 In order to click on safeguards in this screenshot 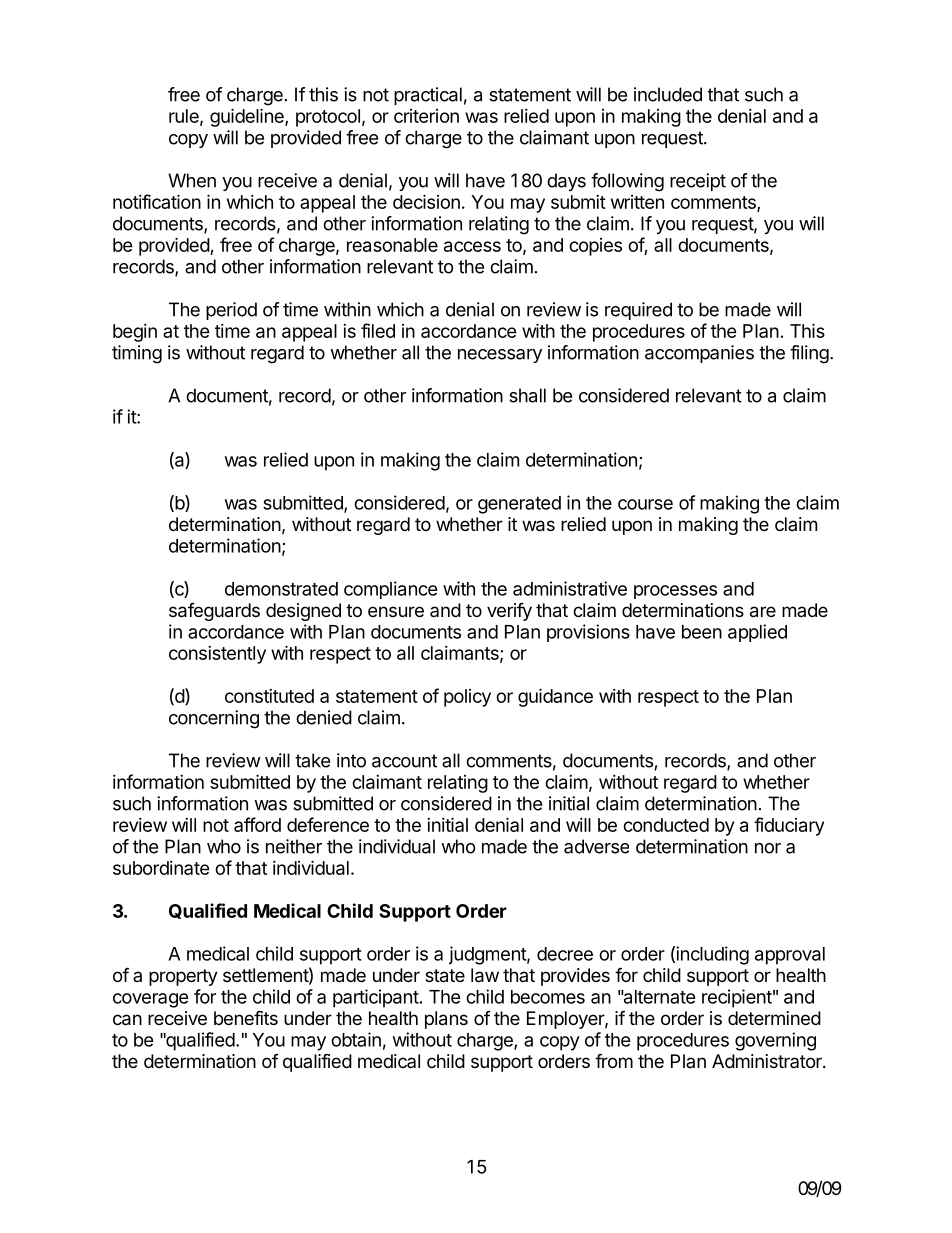, I will do `click(214, 612)`.
